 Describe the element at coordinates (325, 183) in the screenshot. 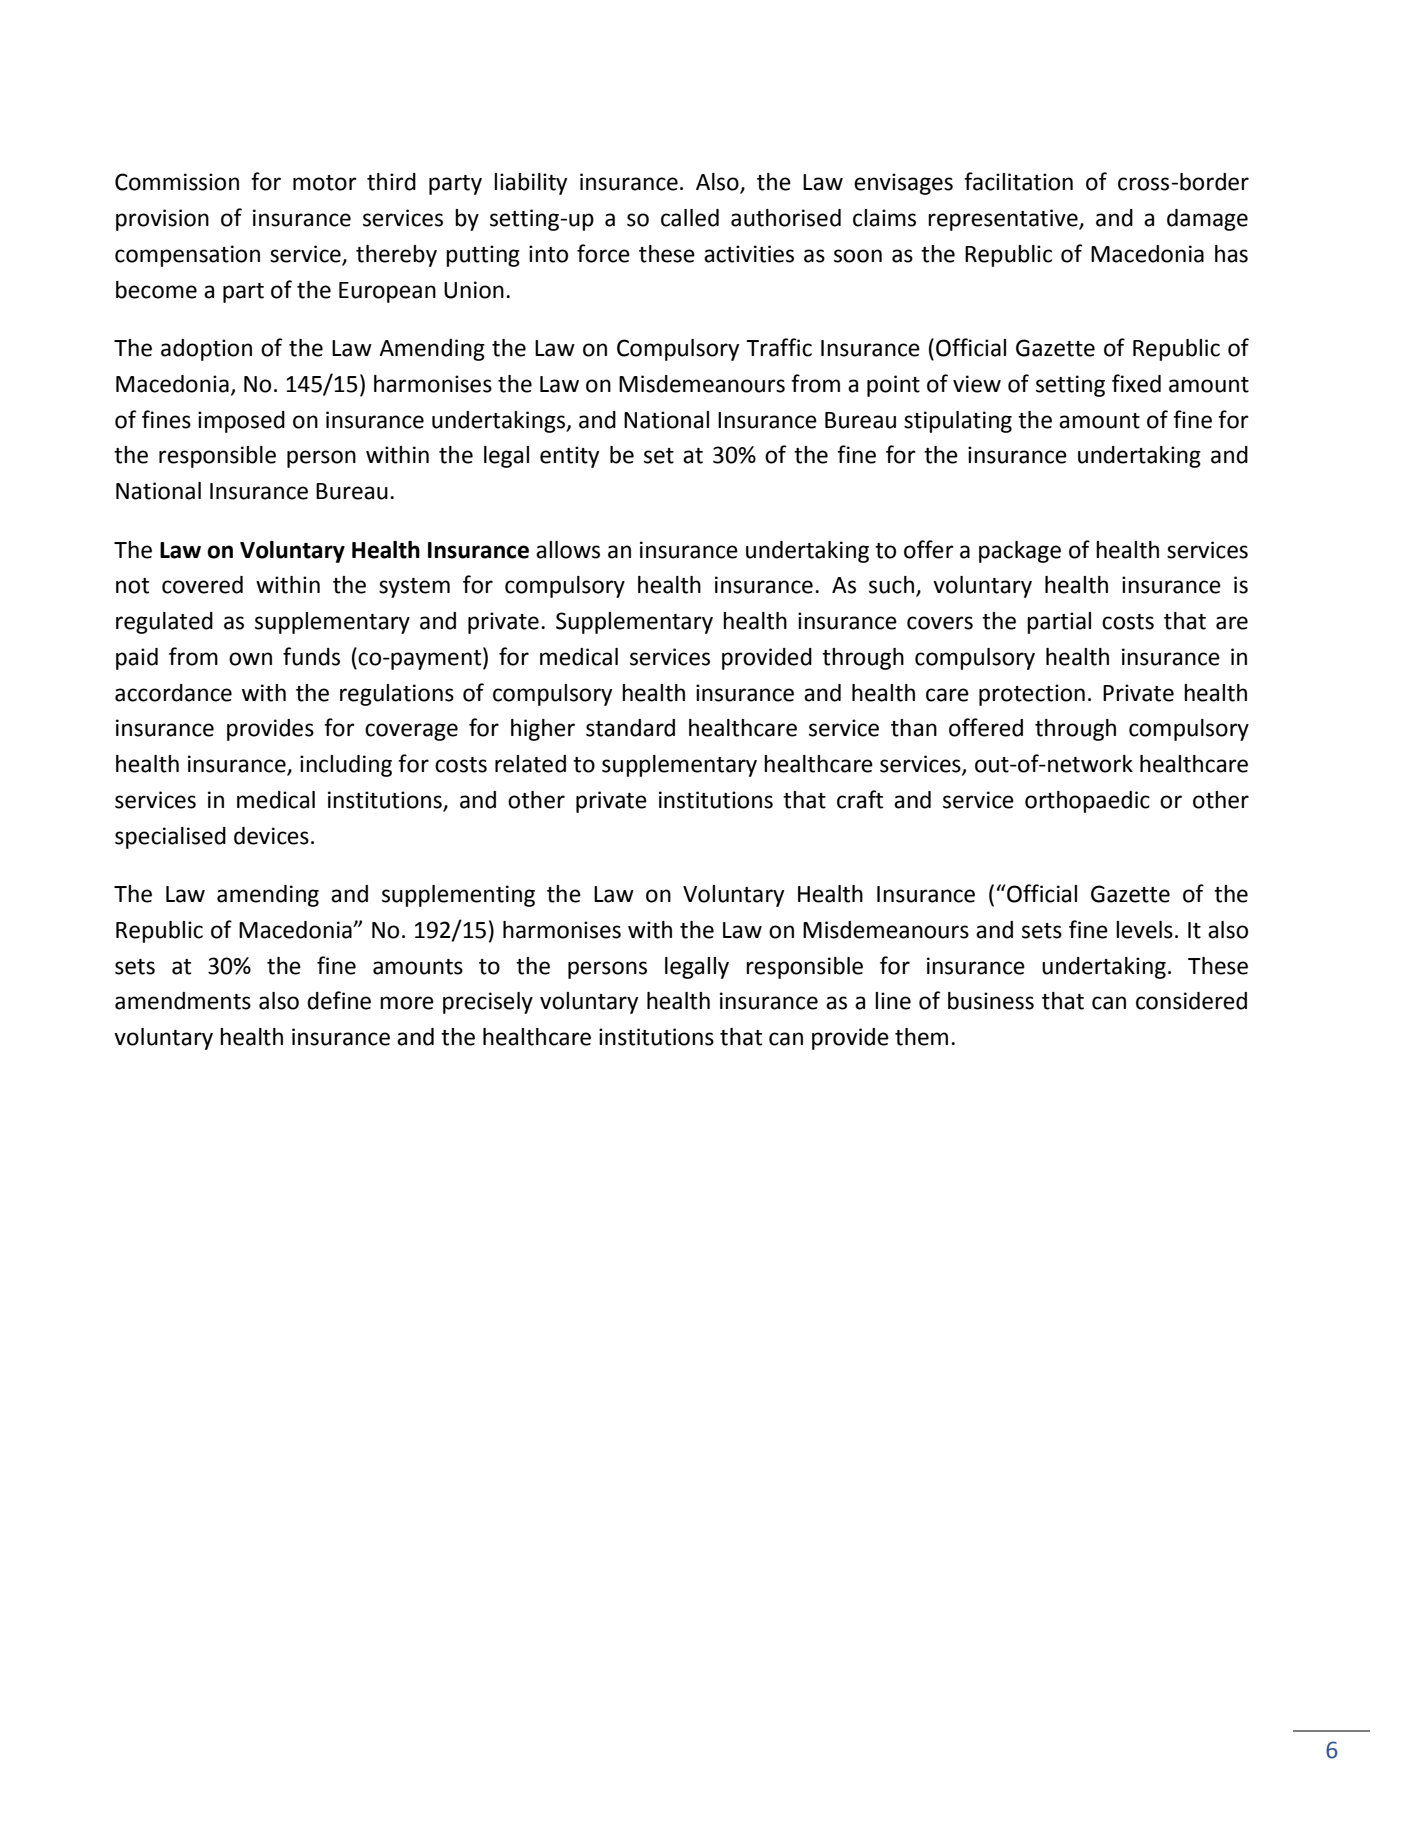

I see `motor` at that location.
